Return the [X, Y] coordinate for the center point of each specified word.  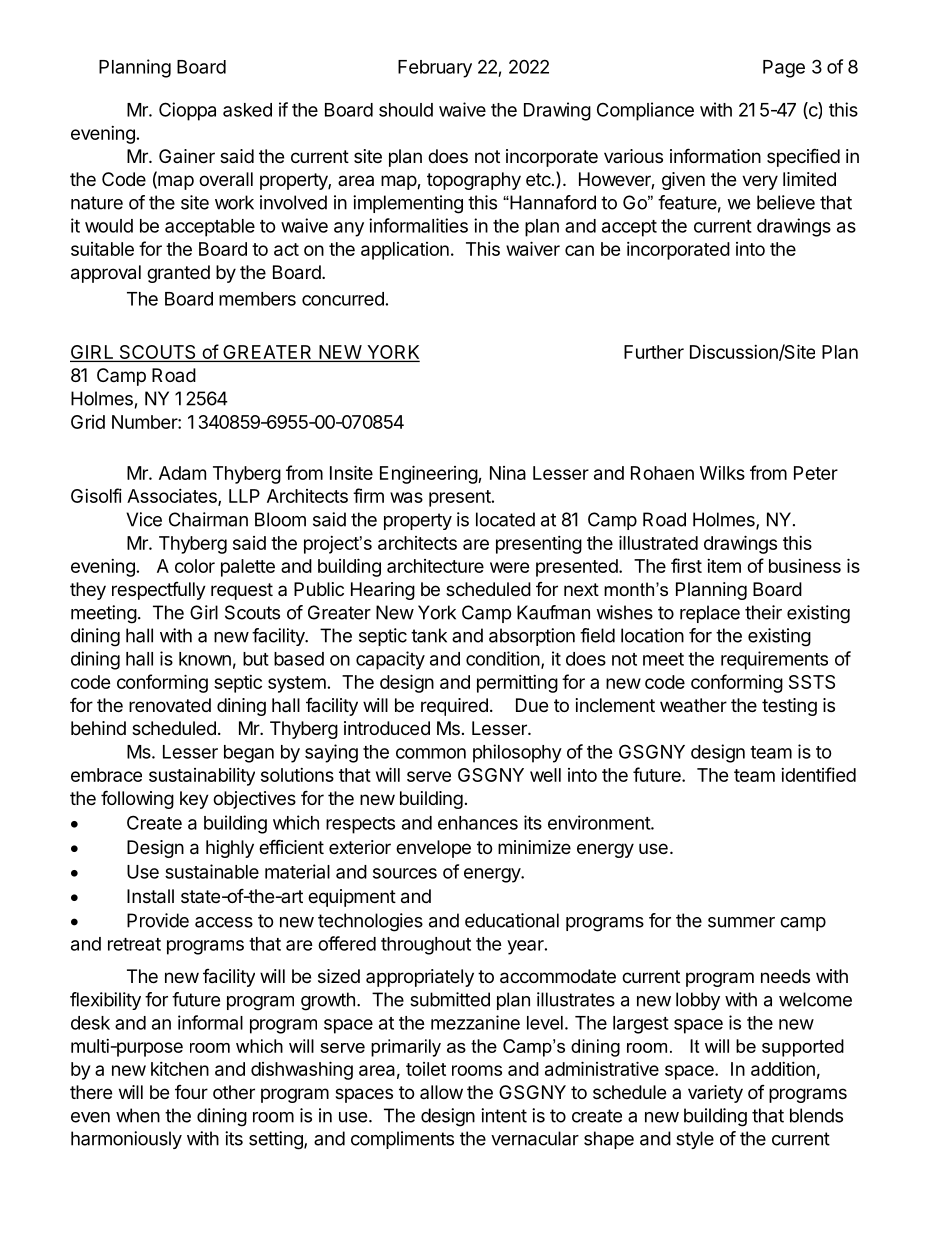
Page [784, 69]
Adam [182, 473]
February [435, 69]
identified [818, 774]
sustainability [202, 777]
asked [247, 110]
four [191, 1092]
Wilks [722, 473]
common [431, 753]
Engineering [429, 474]
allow [441, 1092]
